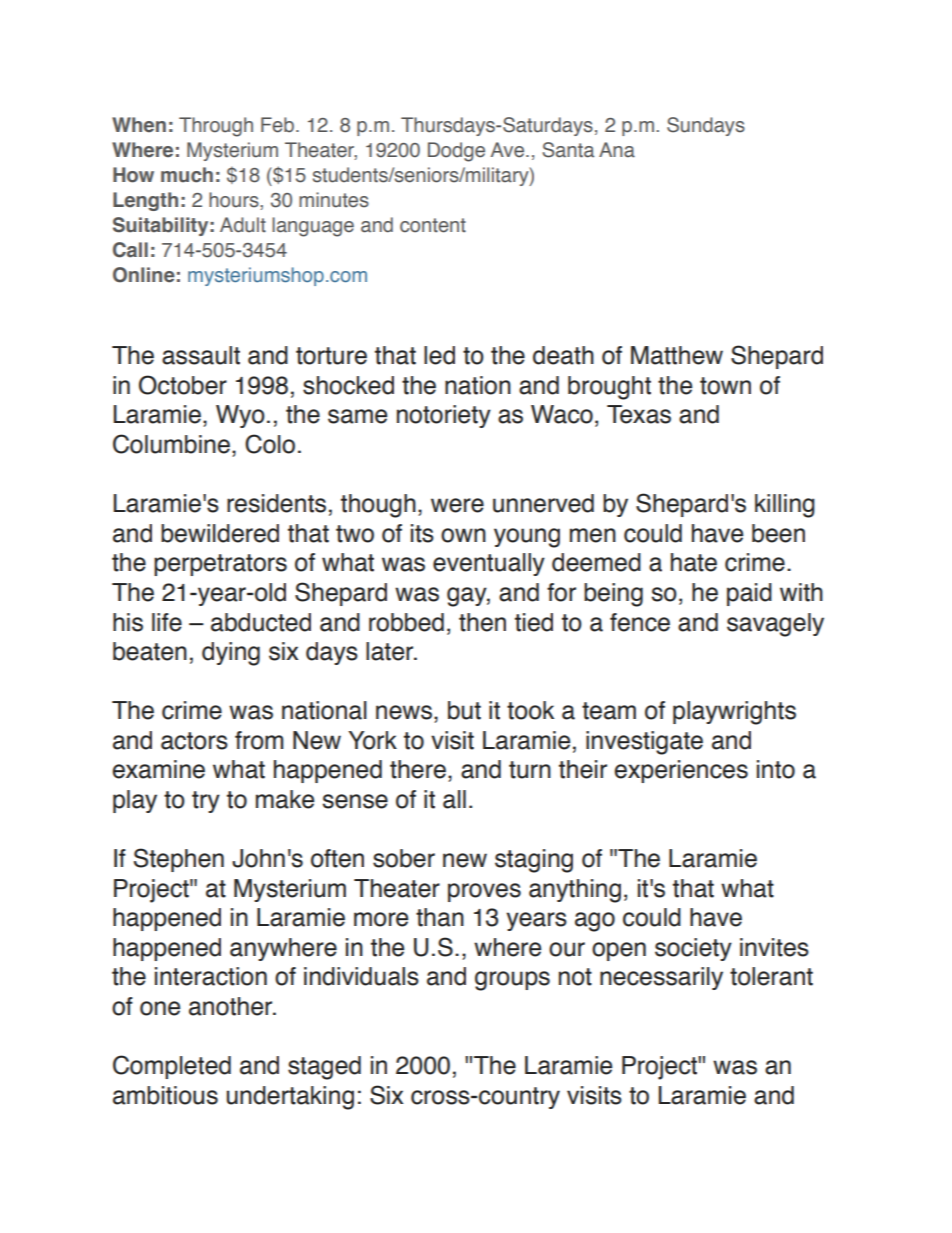 This screenshot has height=1233, width=952. Describe the element at coordinates (456, 152) in the screenshot. I see `Dodge` at that location.
